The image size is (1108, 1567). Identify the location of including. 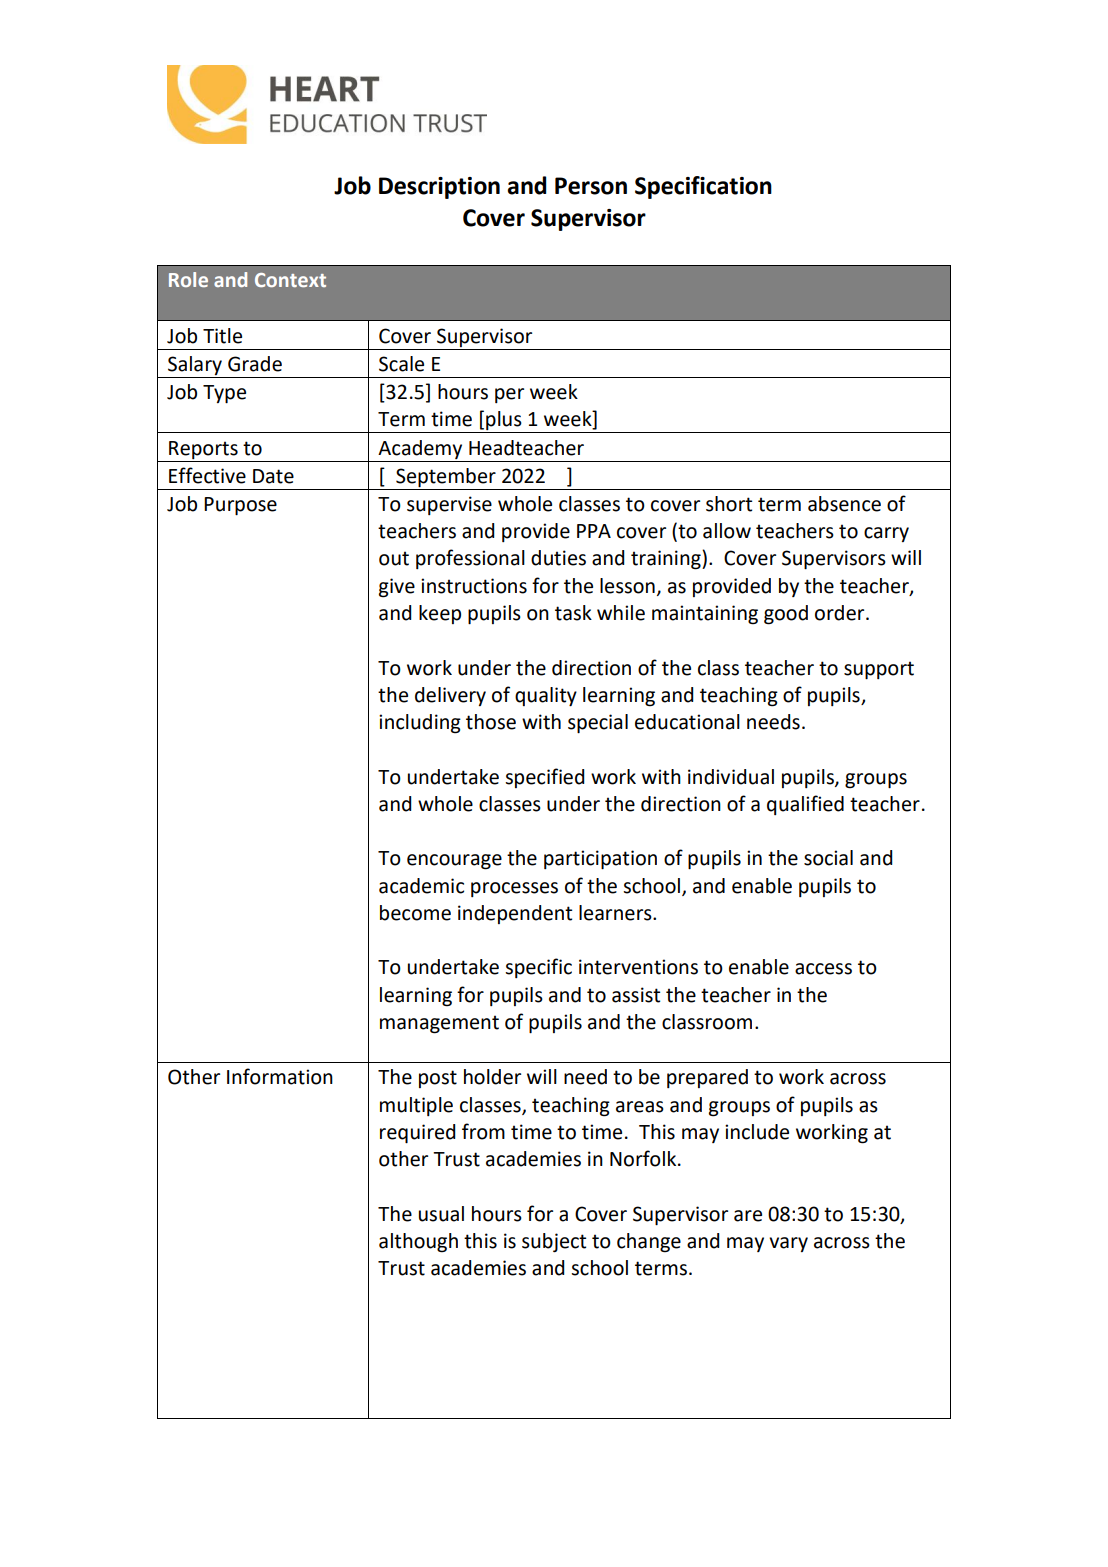
(420, 724).
